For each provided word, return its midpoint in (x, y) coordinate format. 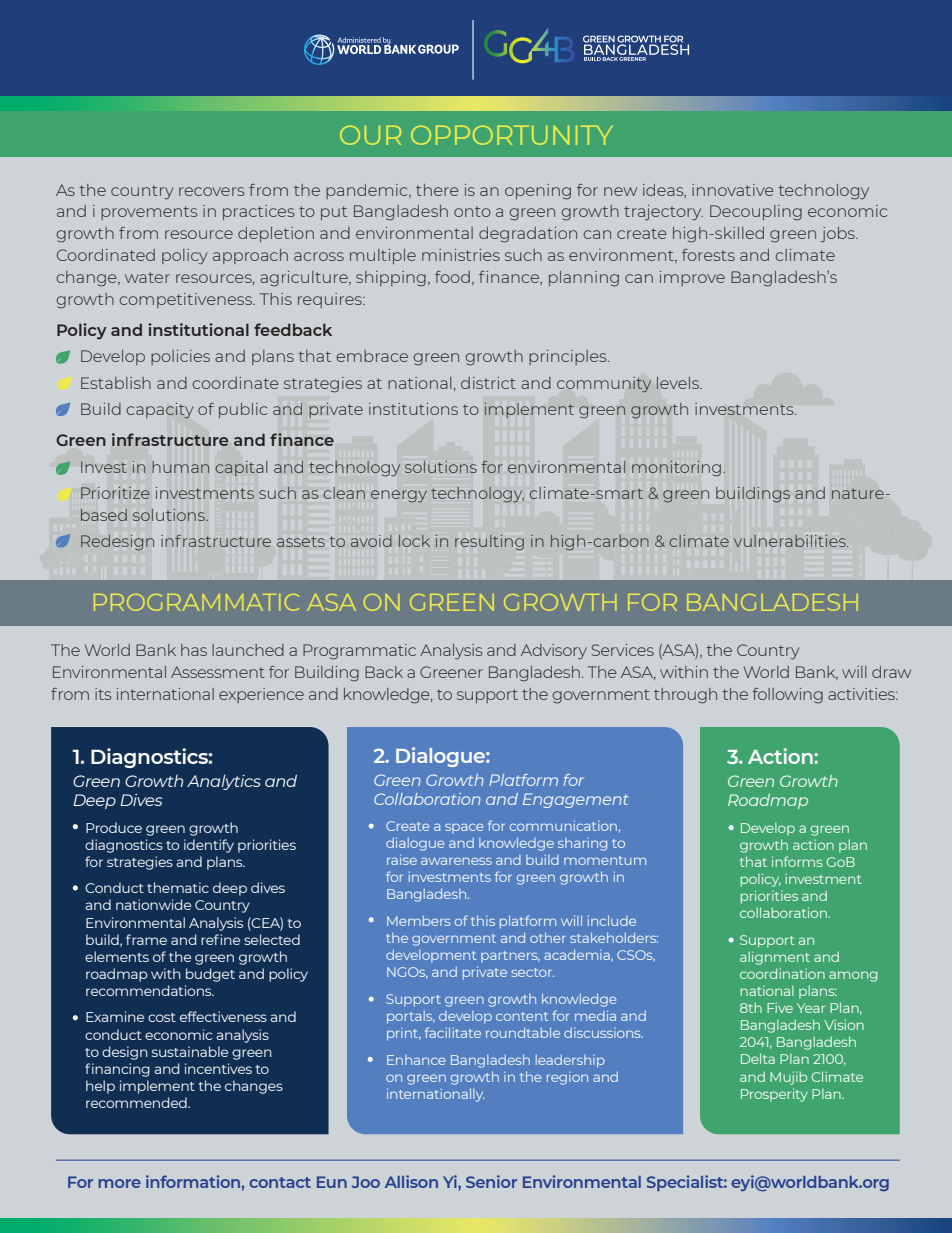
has (194, 650)
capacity (160, 411)
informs (797, 861)
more (120, 1183)
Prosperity (774, 1095)
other (548, 937)
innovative (733, 190)
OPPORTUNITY (511, 135)
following (787, 696)
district (488, 383)
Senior (491, 1181)
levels (679, 383)
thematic (178, 887)
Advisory (554, 651)
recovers (212, 191)
